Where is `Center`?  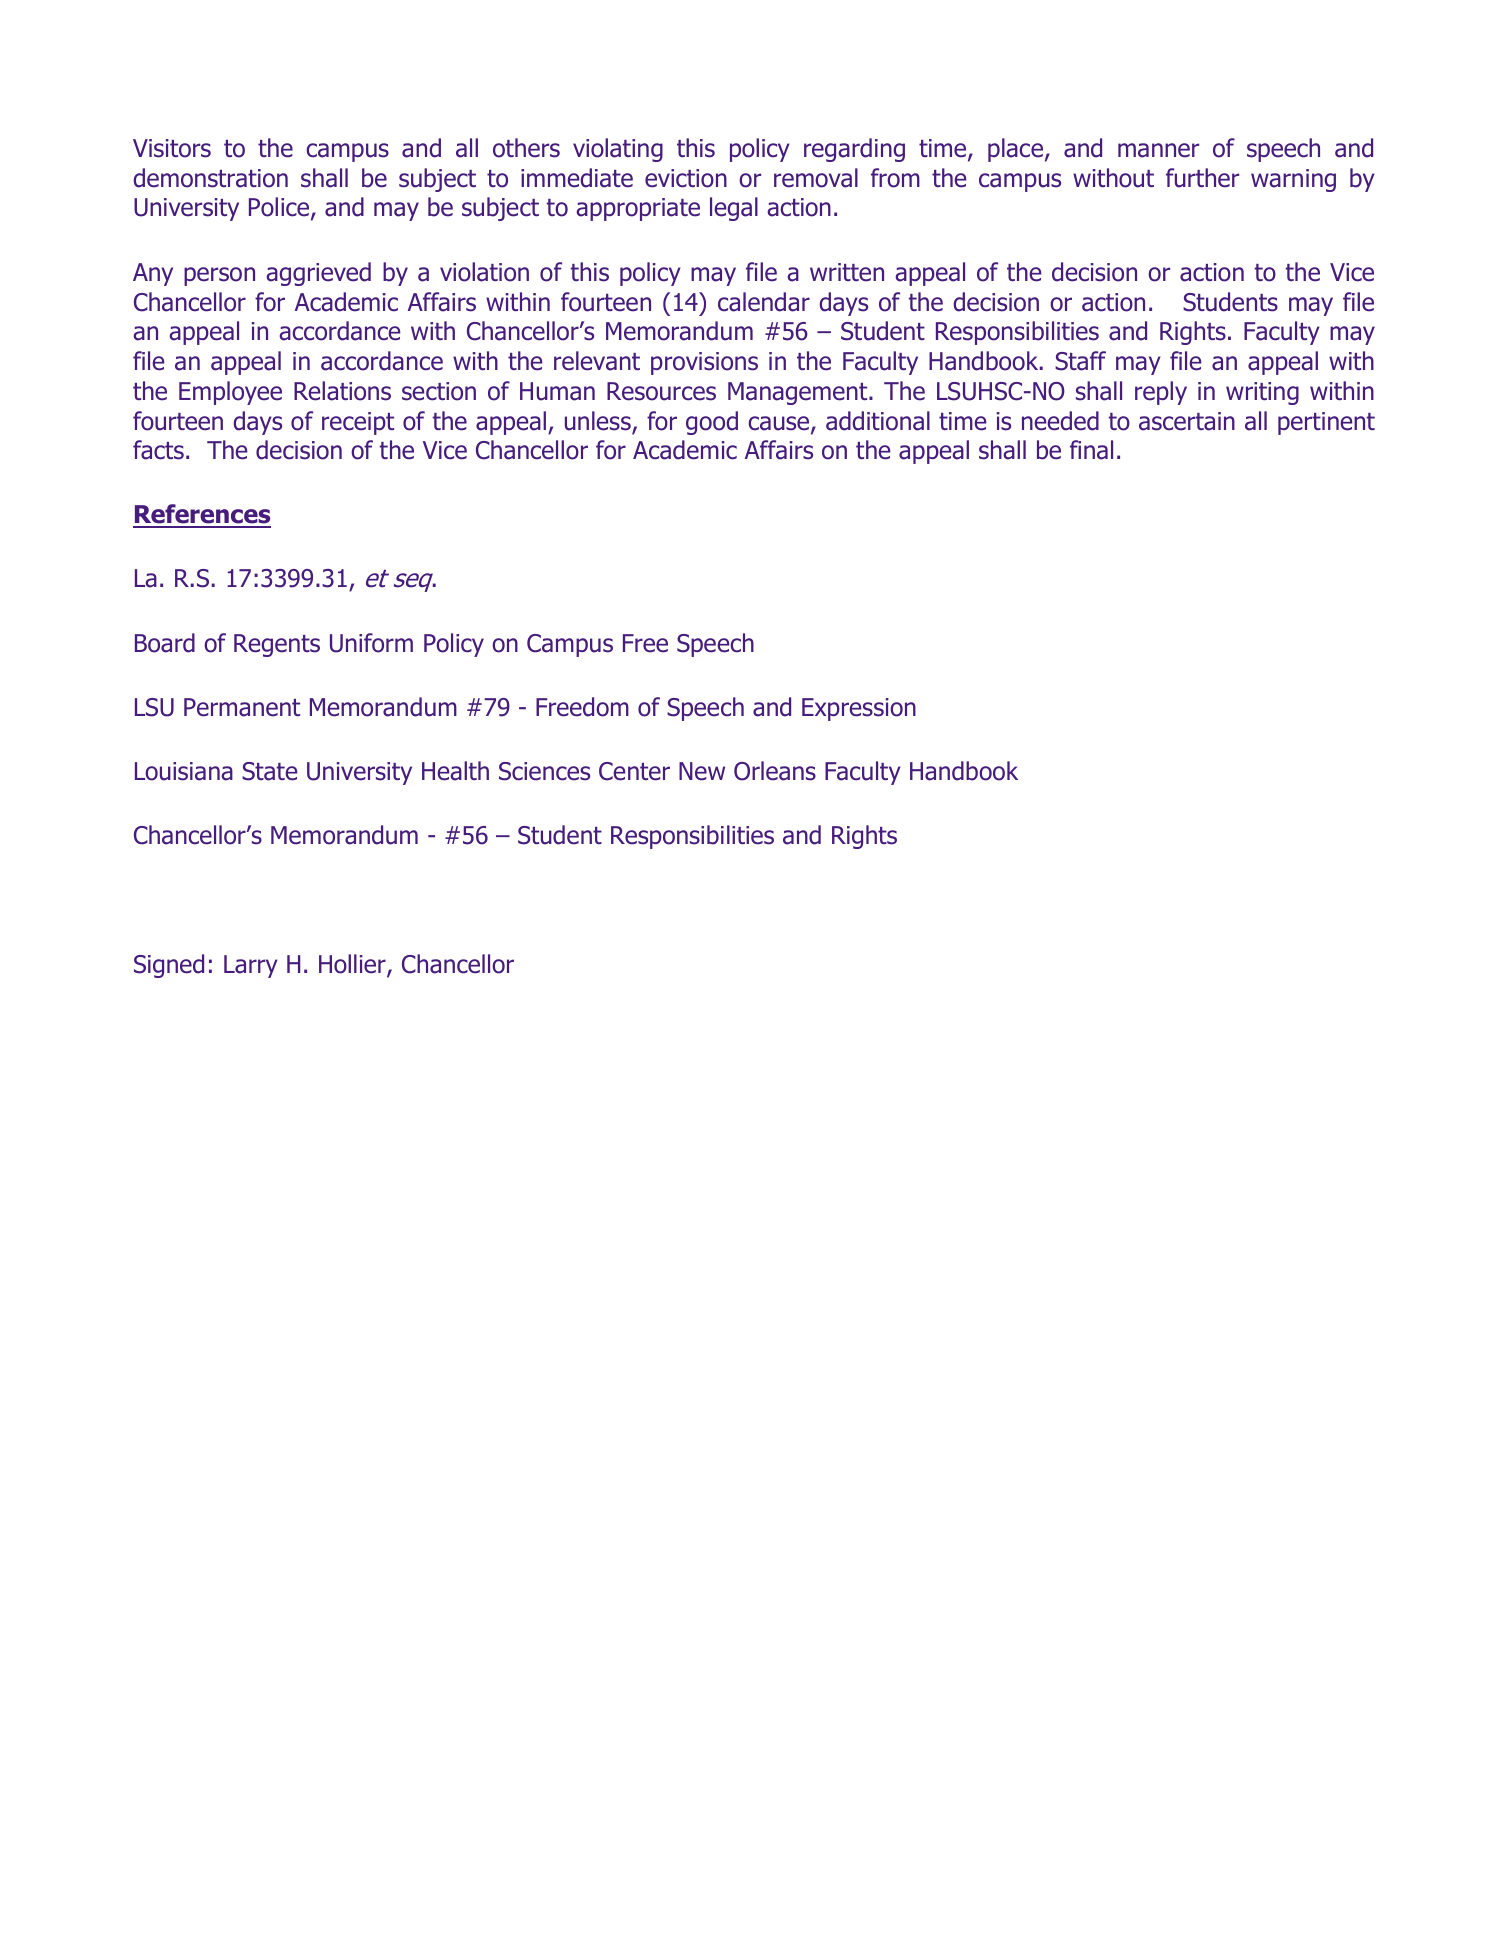 Center is located at coordinates (634, 771).
